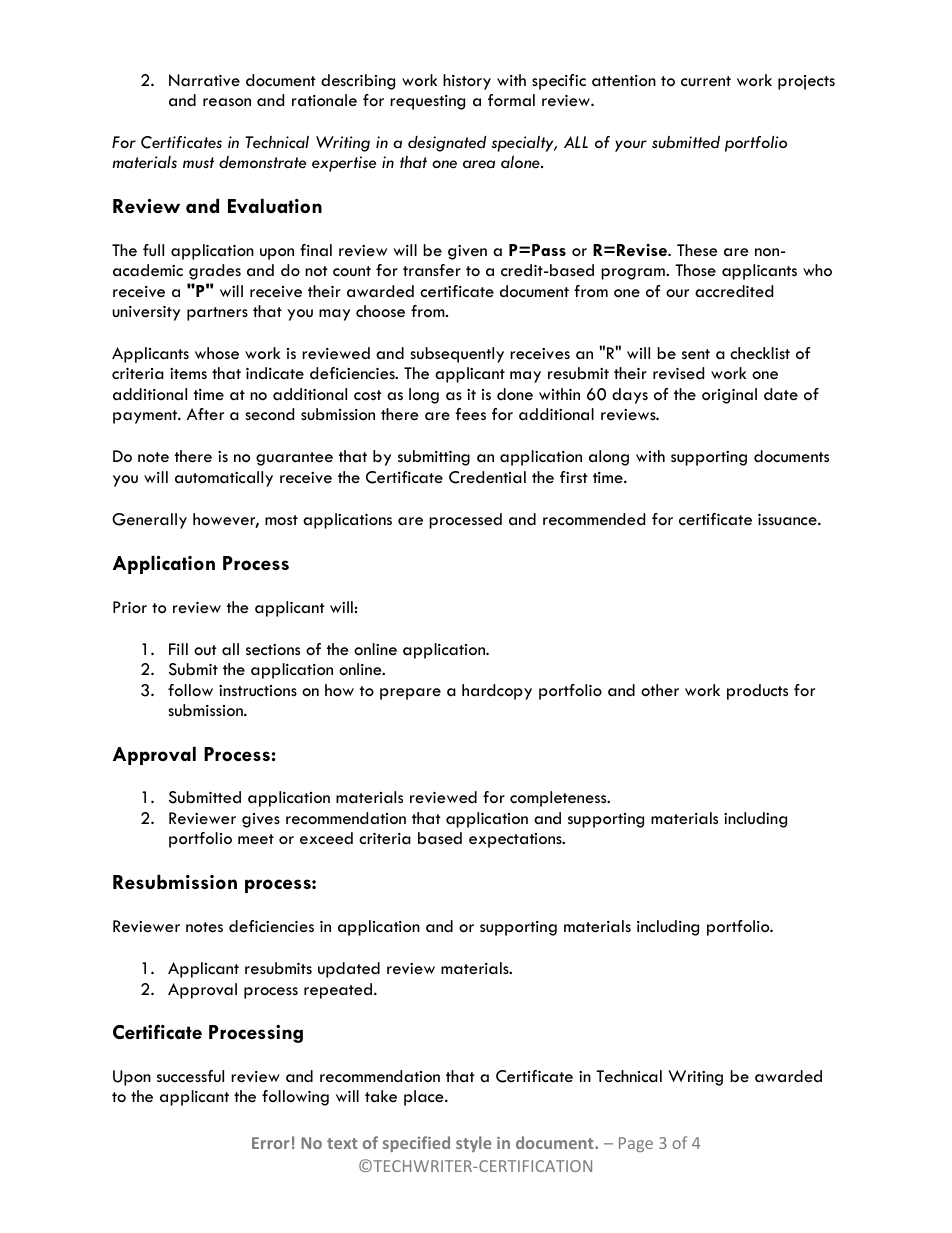  What do you see at coordinates (190, 1076) in the document?
I see `successful` at bounding box center [190, 1076].
